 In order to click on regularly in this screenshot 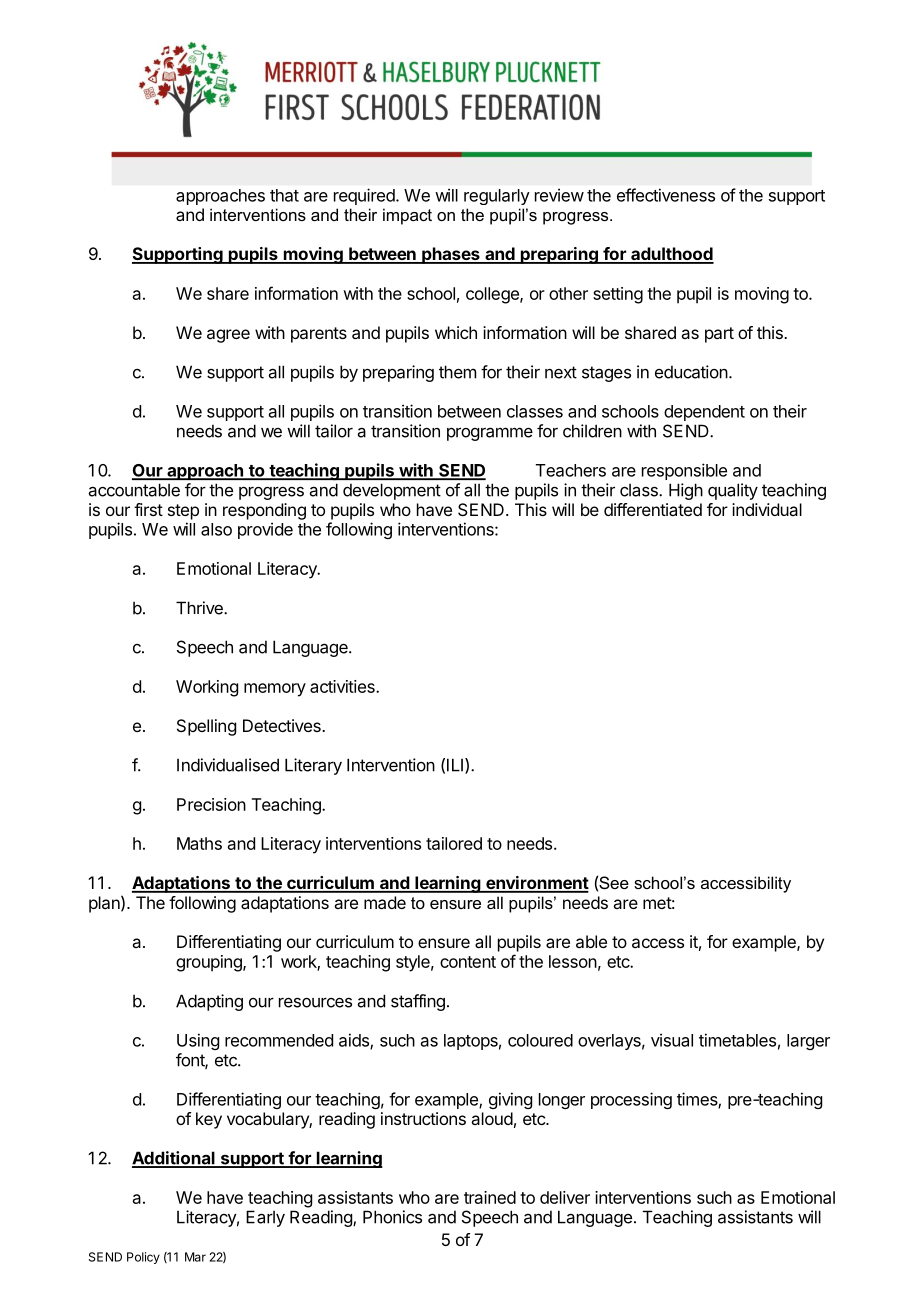, I will do `click(497, 197)`.
